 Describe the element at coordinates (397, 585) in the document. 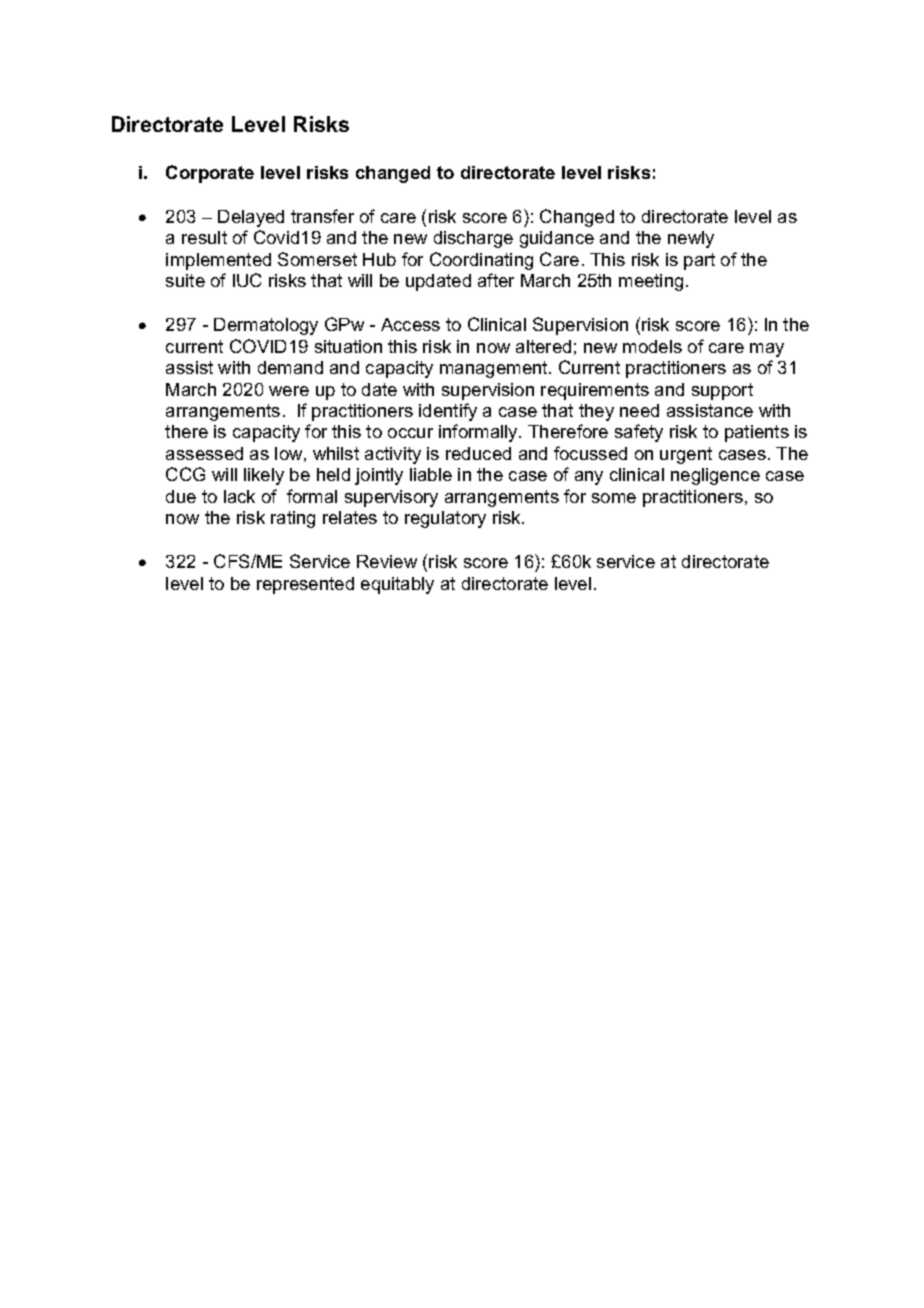

I see `equitably` at that location.
